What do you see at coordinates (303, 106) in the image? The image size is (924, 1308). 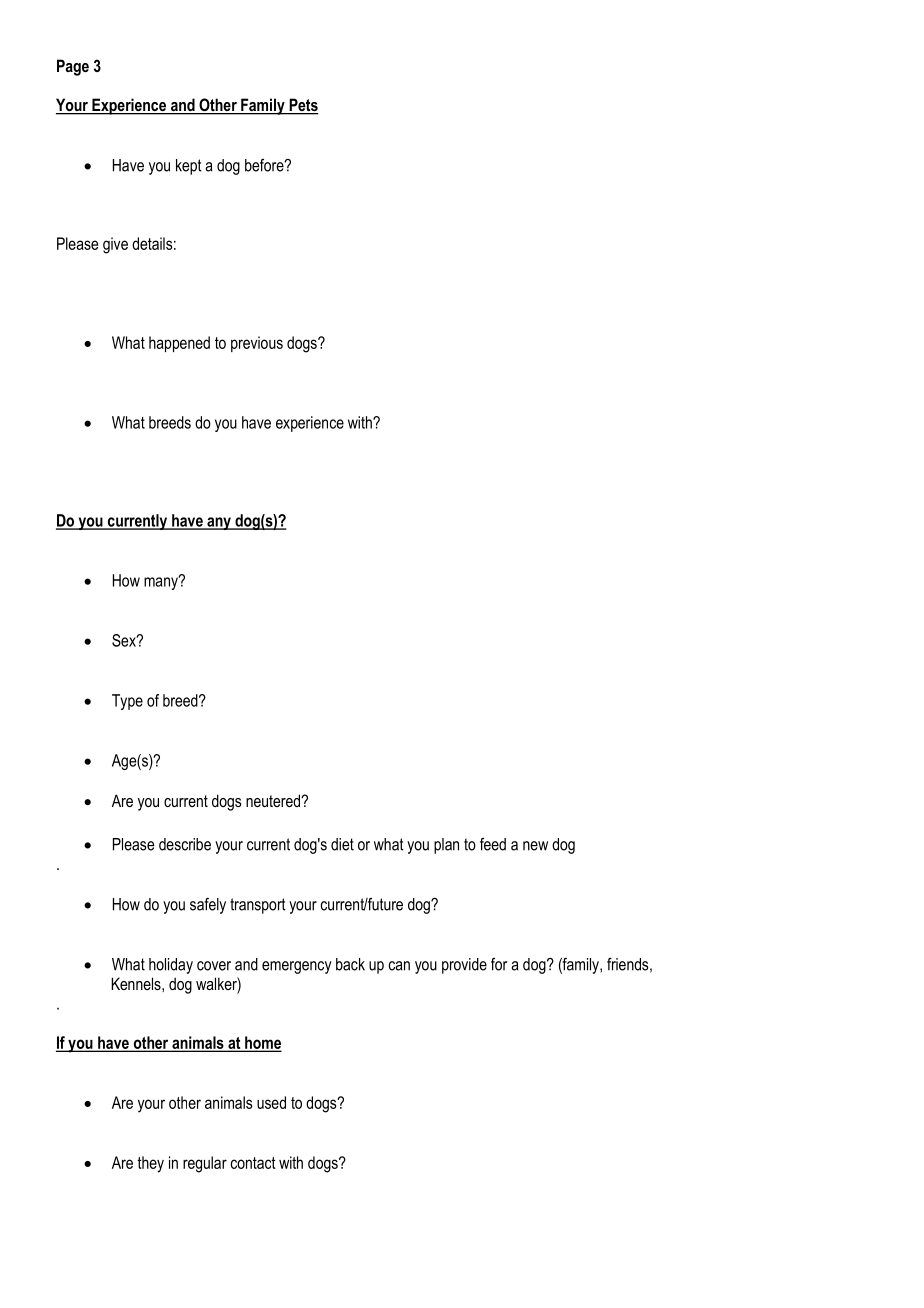 I see `Pets` at bounding box center [303, 106].
